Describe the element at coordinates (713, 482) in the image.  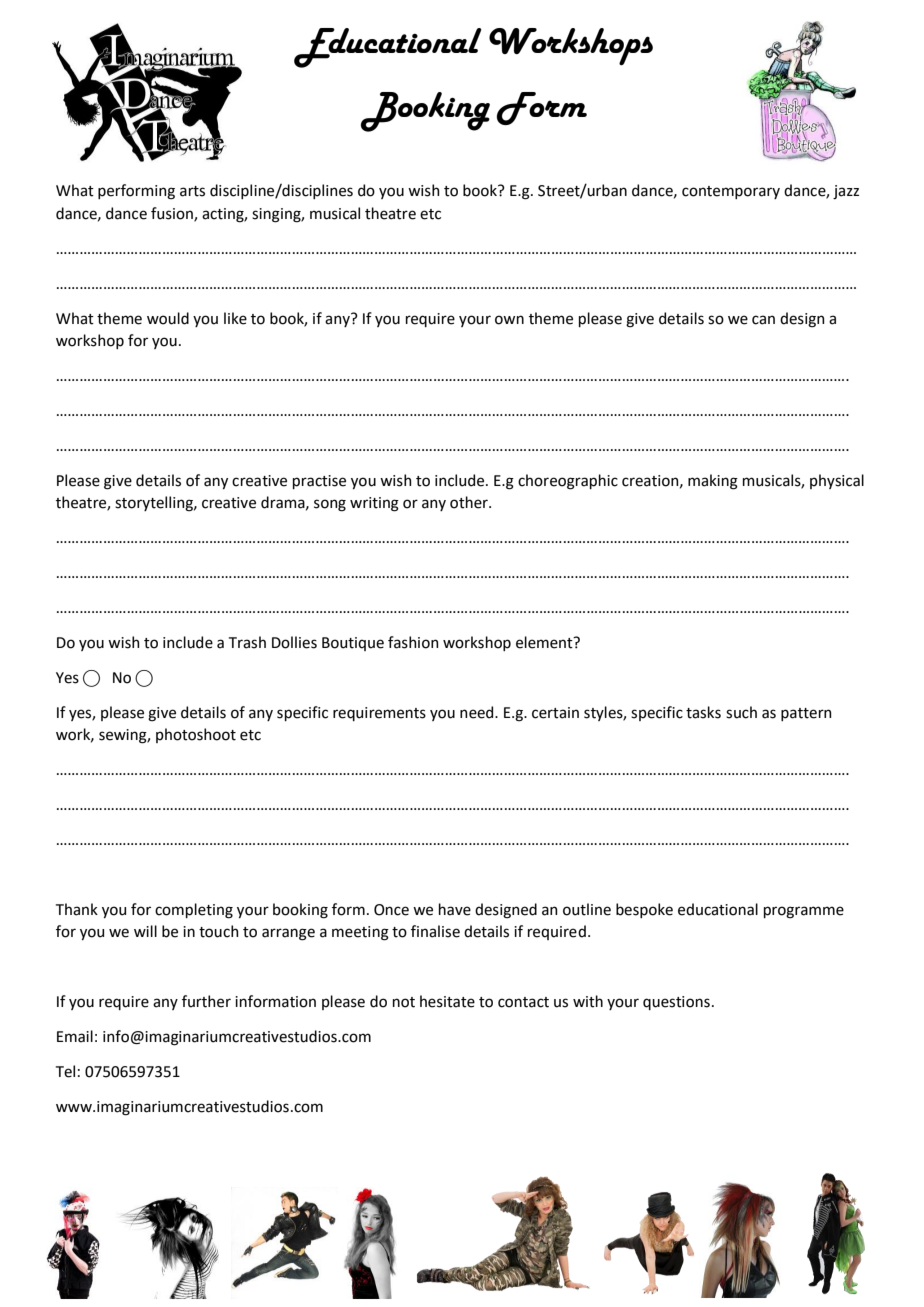
I see `making` at that location.
